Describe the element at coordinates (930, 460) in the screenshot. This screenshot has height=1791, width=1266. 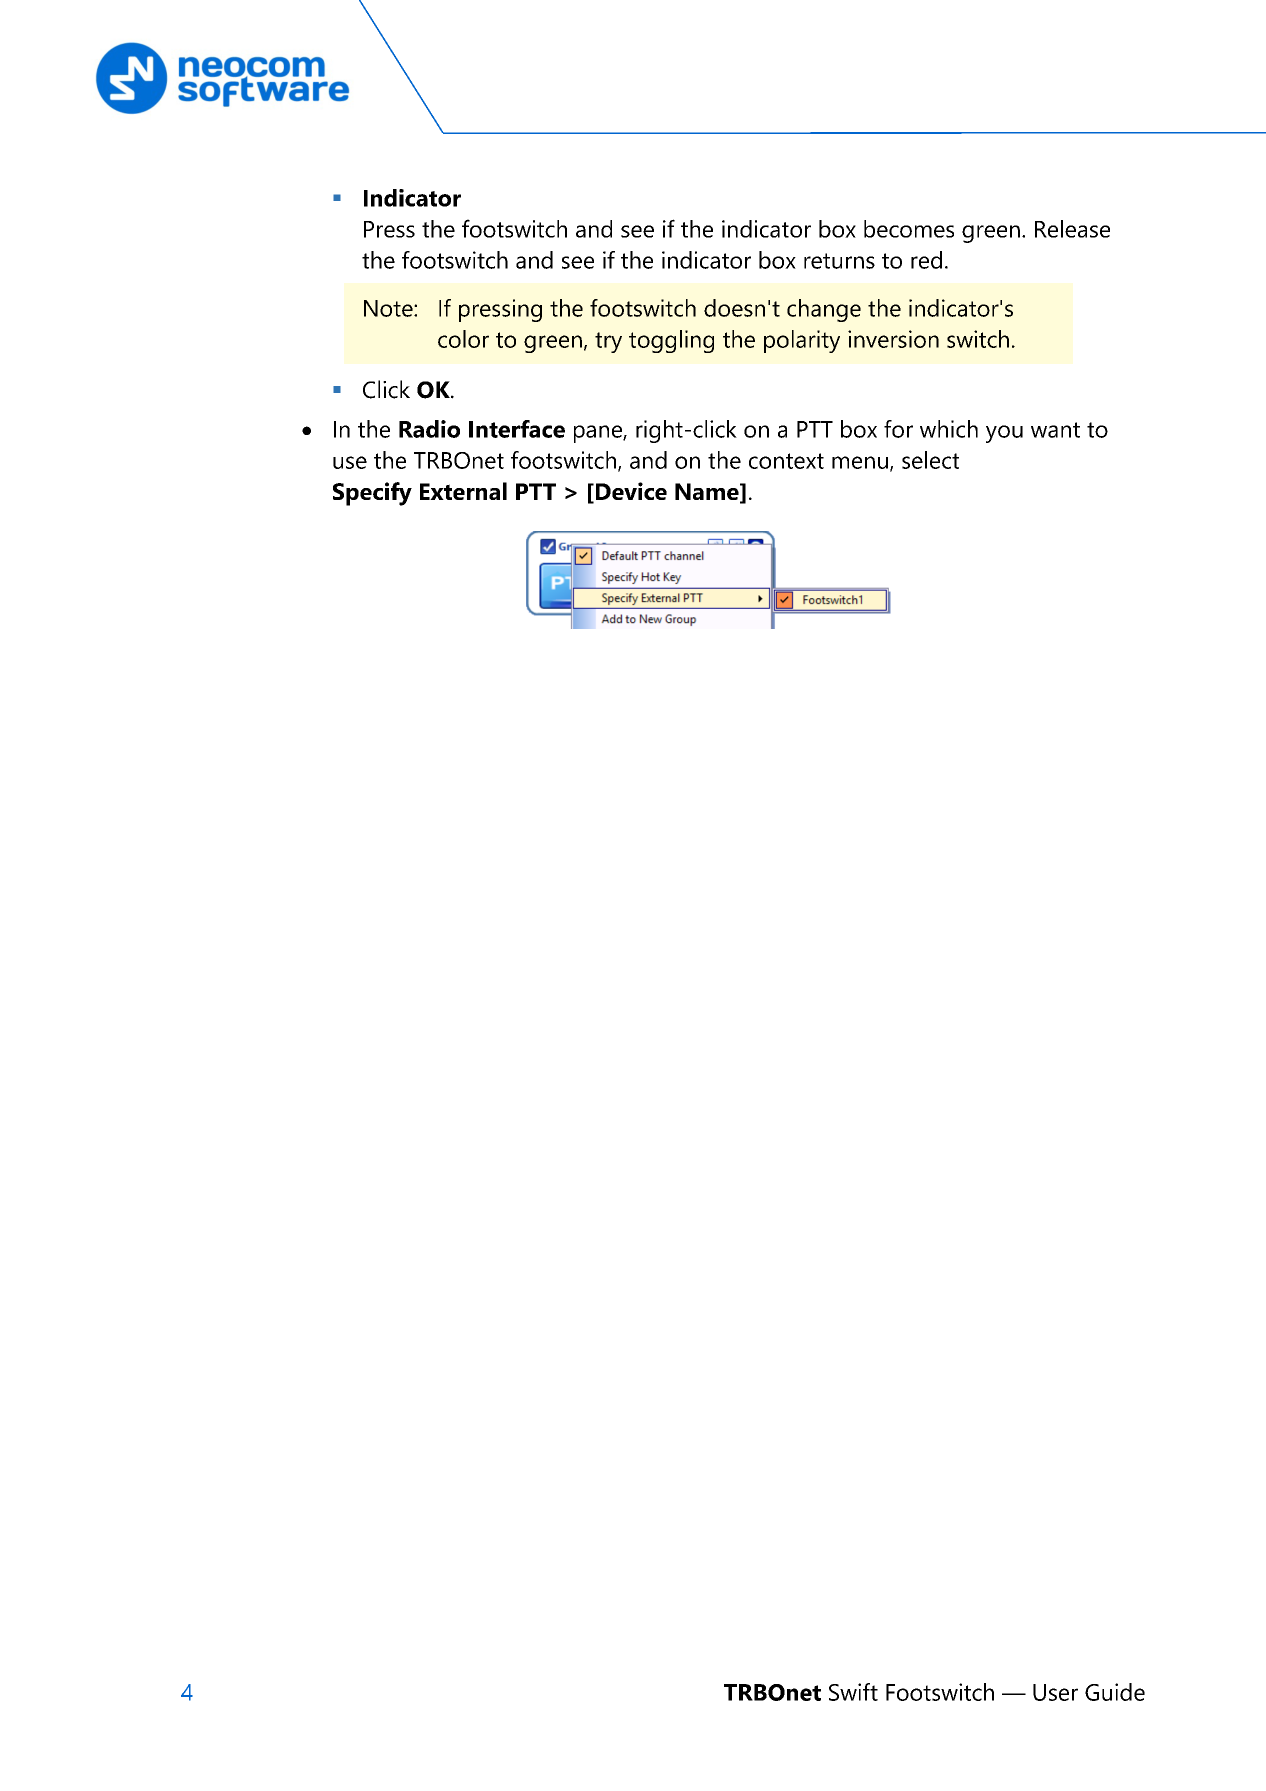
I see `select` at that location.
